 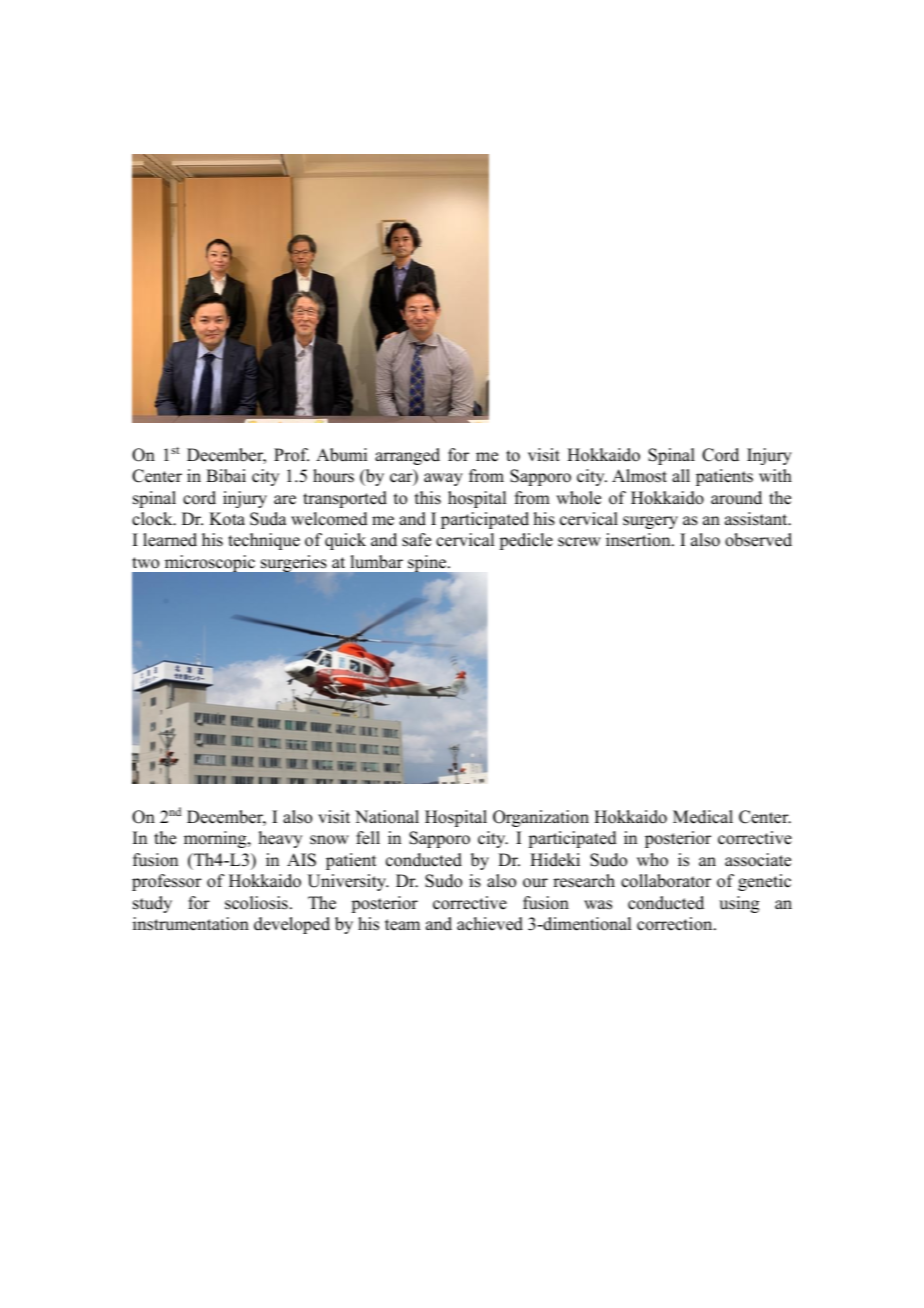 What do you see at coordinates (758, 860) in the image?
I see `associate` at bounding box center [758, 860].
